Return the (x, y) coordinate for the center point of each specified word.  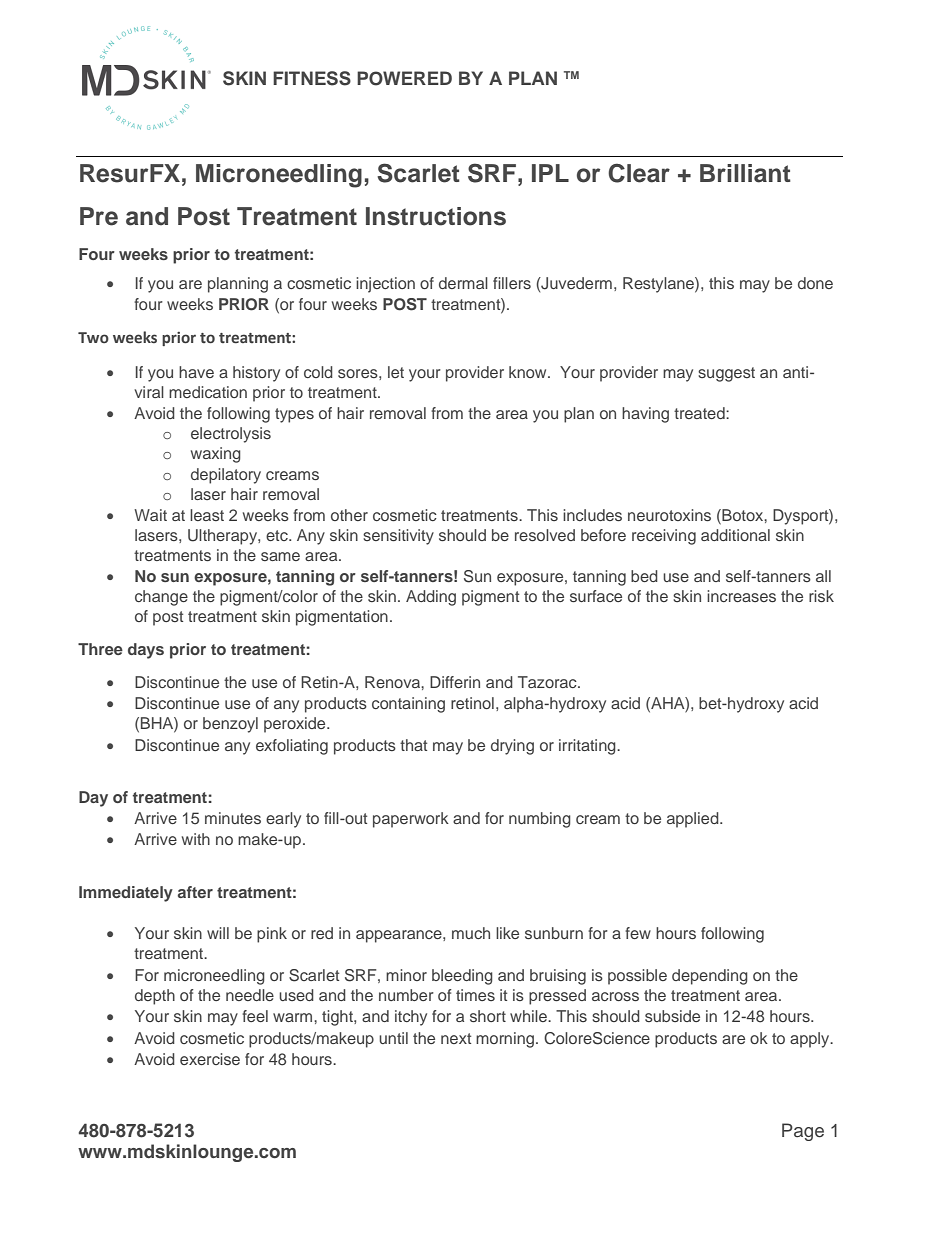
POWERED (404, 78)
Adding (431, 598)
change (161, 598)
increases (741, 596)
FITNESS (312, 78)
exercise (210, 1059)
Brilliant (745, 173)
